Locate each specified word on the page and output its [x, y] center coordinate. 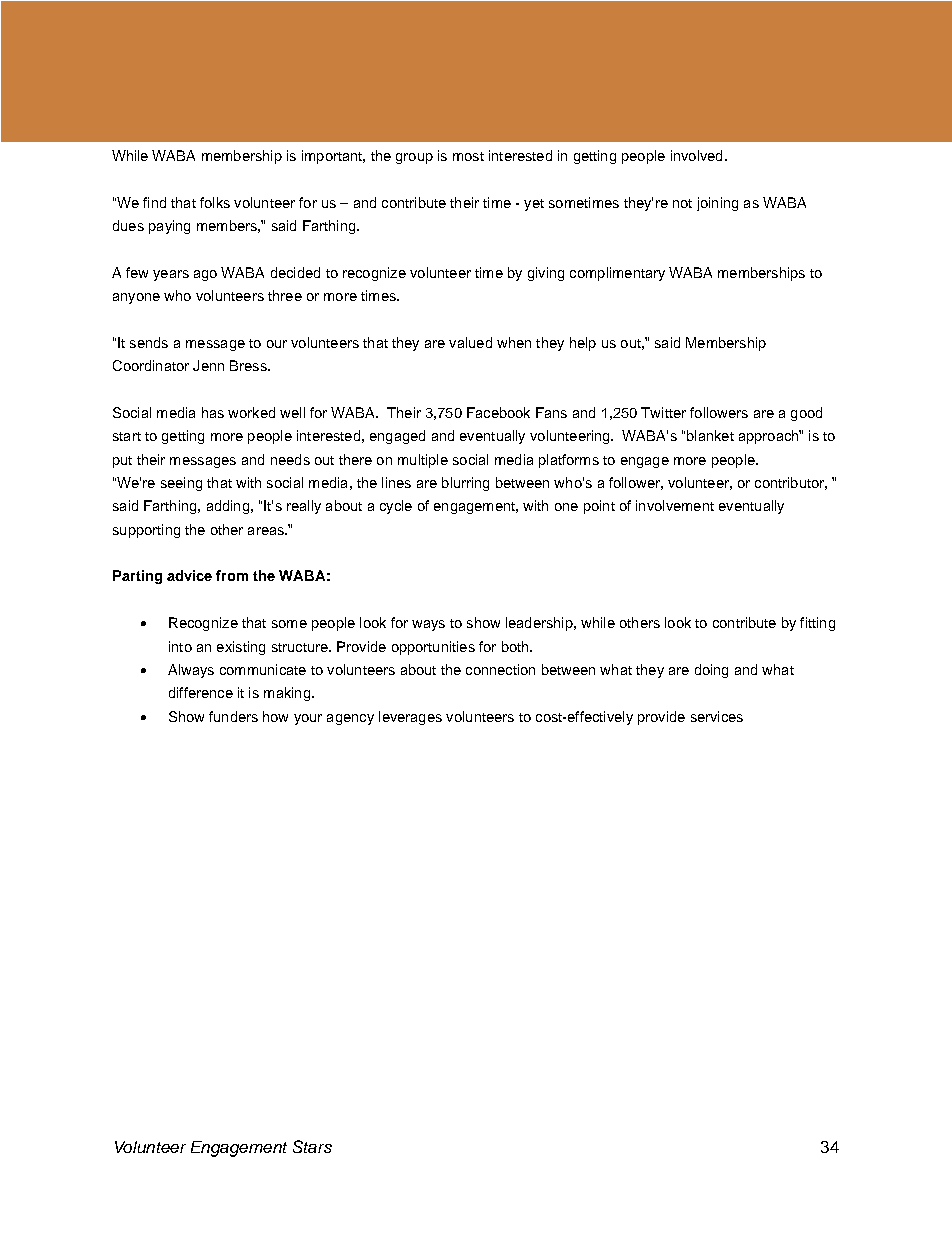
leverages [410, 718]
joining [717, 204]
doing [711, 671]
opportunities [433, 648]
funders [233, 716]
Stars [312, 1146]
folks [215, 202]
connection [500, 669]
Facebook [498, 412]
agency [350, 719]
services [717, 716]
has [213, 412]
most [468, 156]
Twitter [663, 412]
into [180, 646]
